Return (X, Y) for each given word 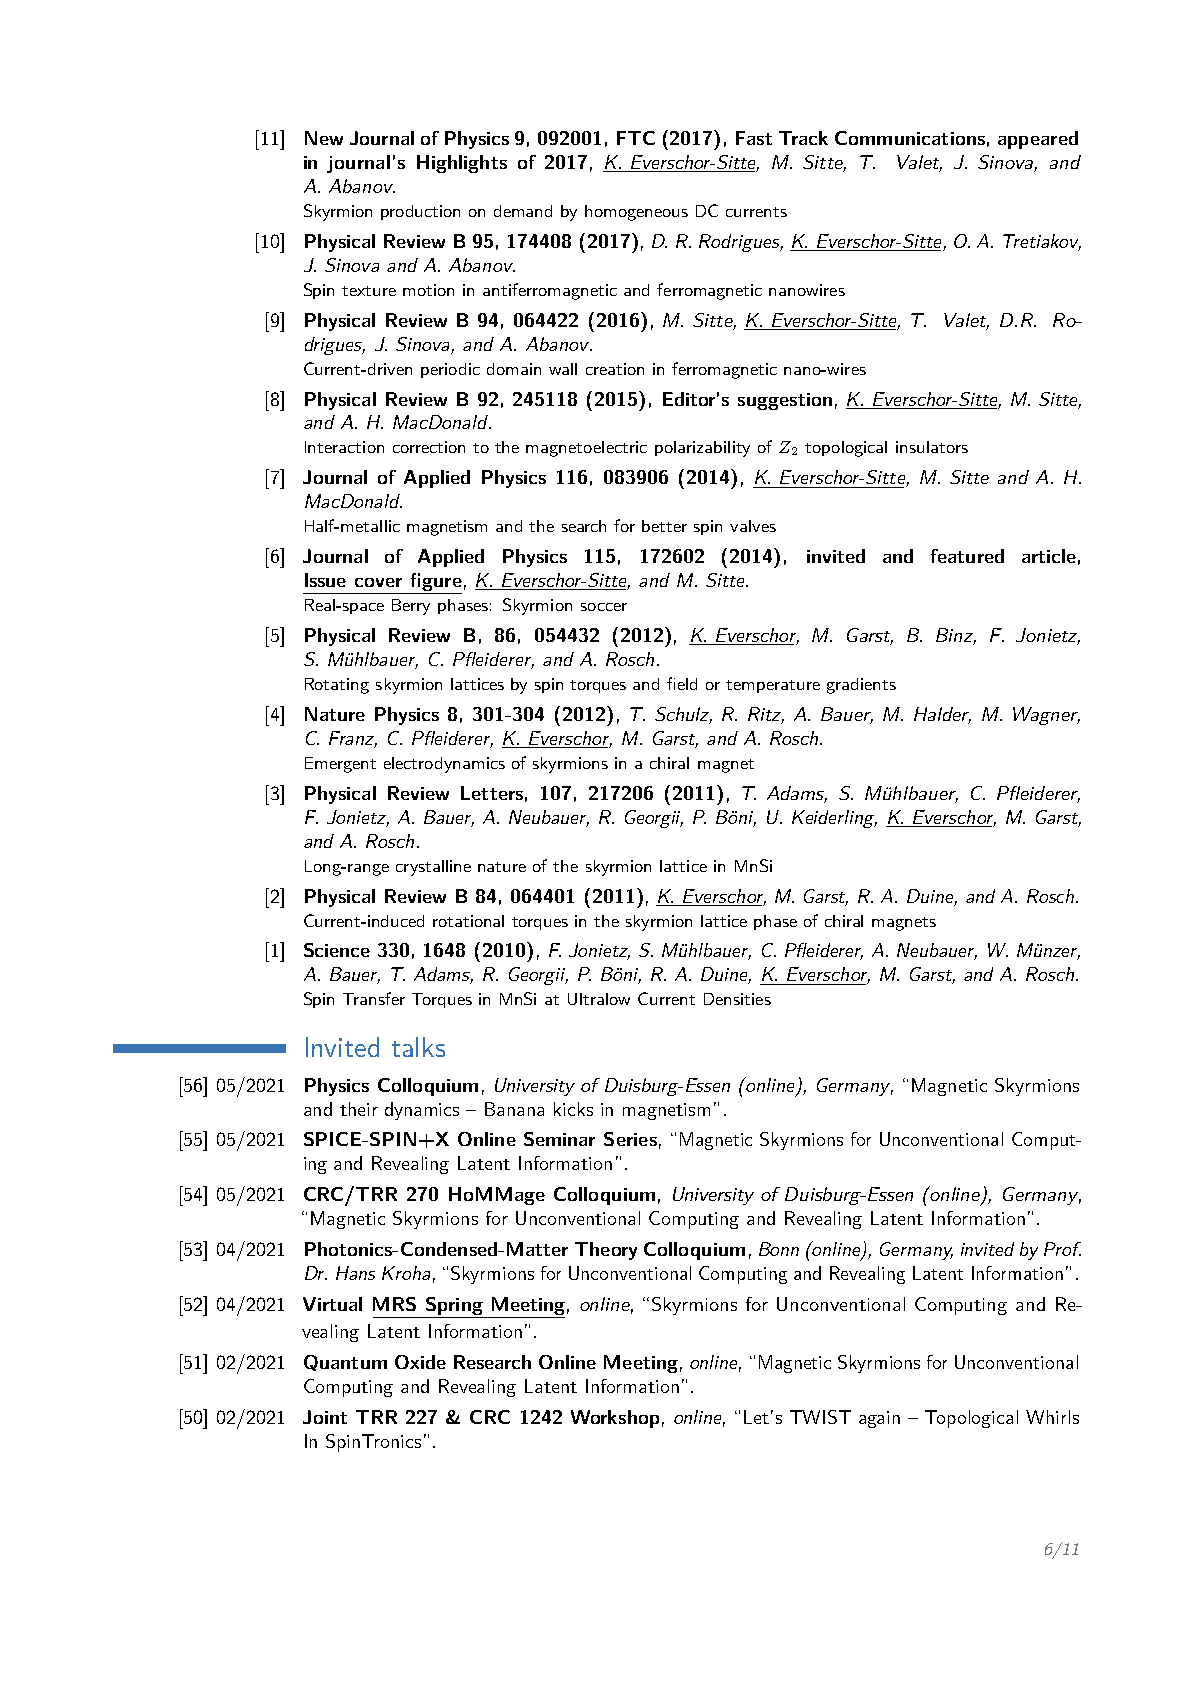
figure (435, 583)
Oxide (420, 1362)
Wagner (1046, 716)
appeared (1038, 140)
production (420, 212)
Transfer (374, 998)
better (664, 526)
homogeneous (636, 213)
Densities (737, 999)
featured (967, 556)
